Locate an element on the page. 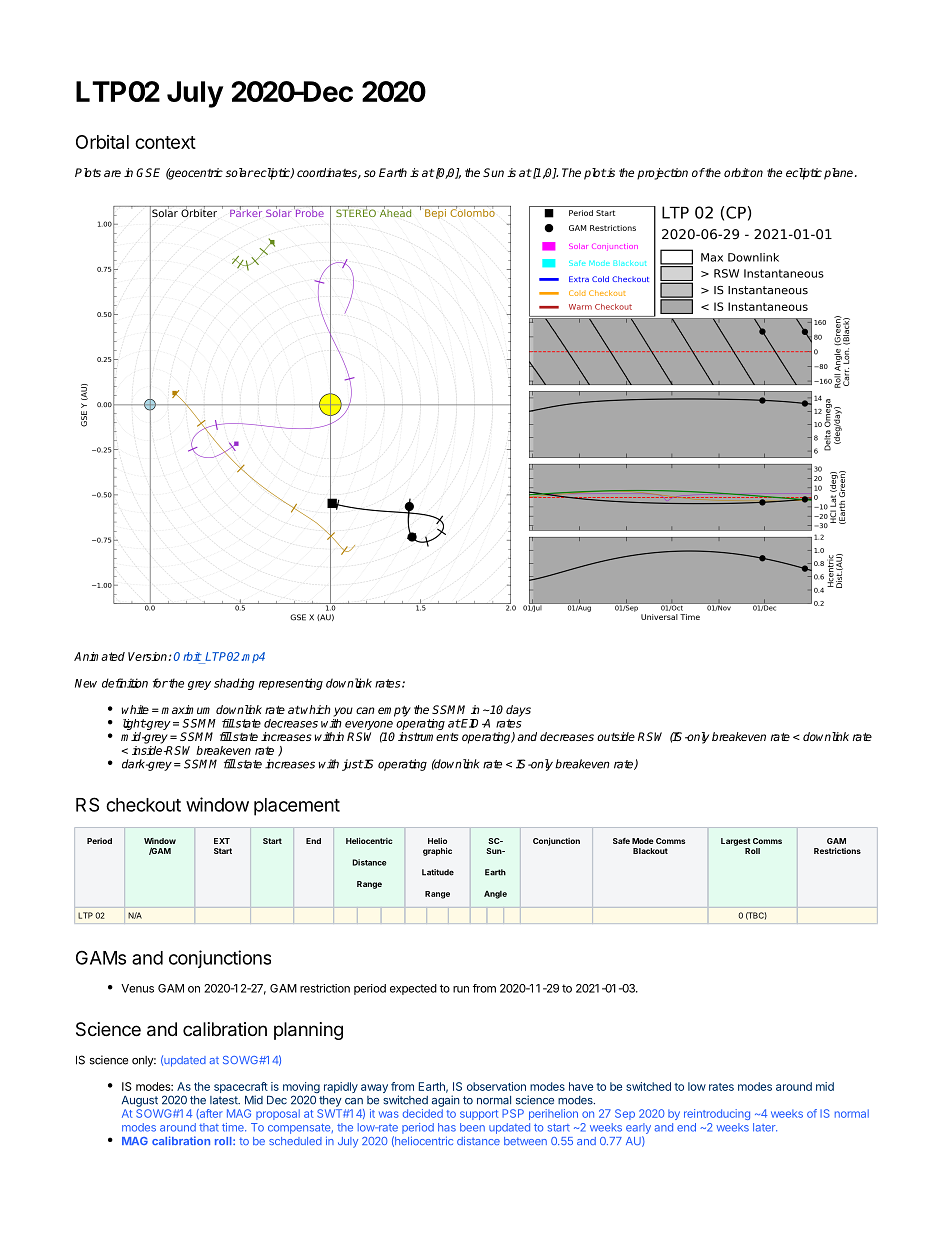 This document has height=1233, width=952. context is located at coordinates (165, 142).
